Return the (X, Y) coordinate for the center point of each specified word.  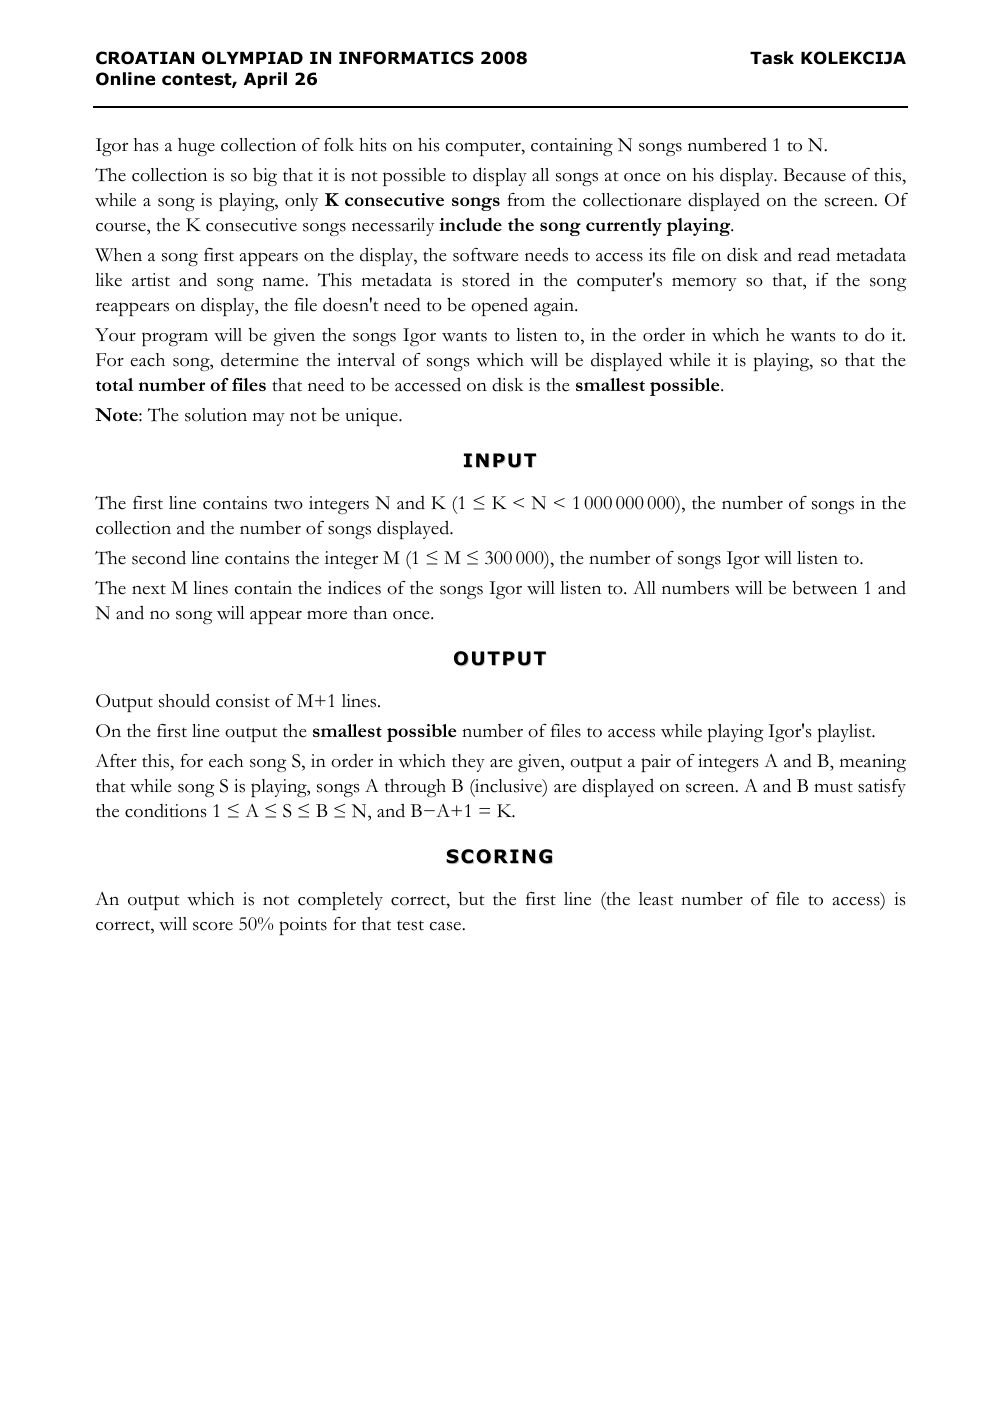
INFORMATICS (406, 58)
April (265, 80)
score (213, 926)
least (656, 899)
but (472, 899)
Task (772, 58)
